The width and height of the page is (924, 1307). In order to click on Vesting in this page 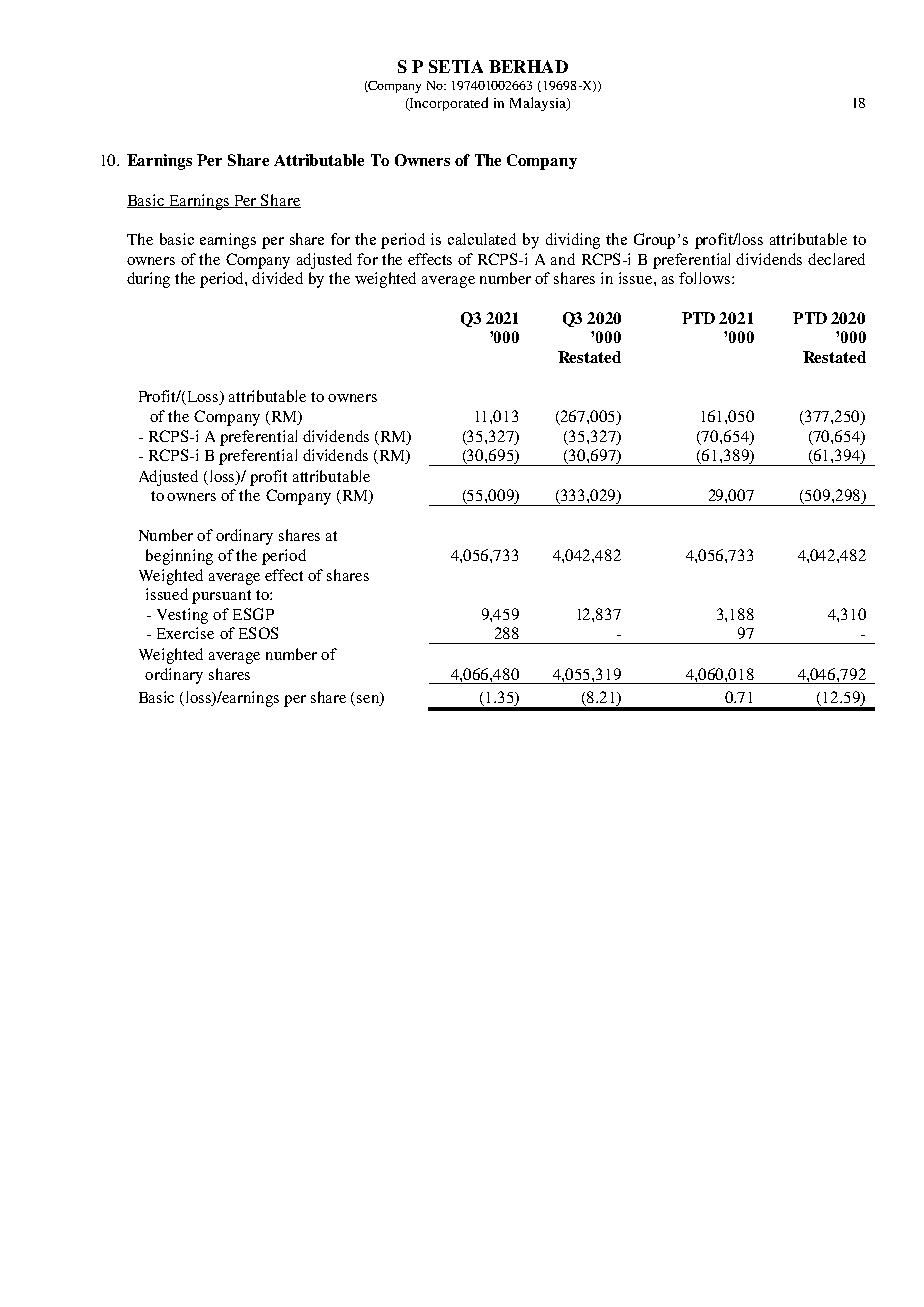, I will do `click(182, 616)`.
